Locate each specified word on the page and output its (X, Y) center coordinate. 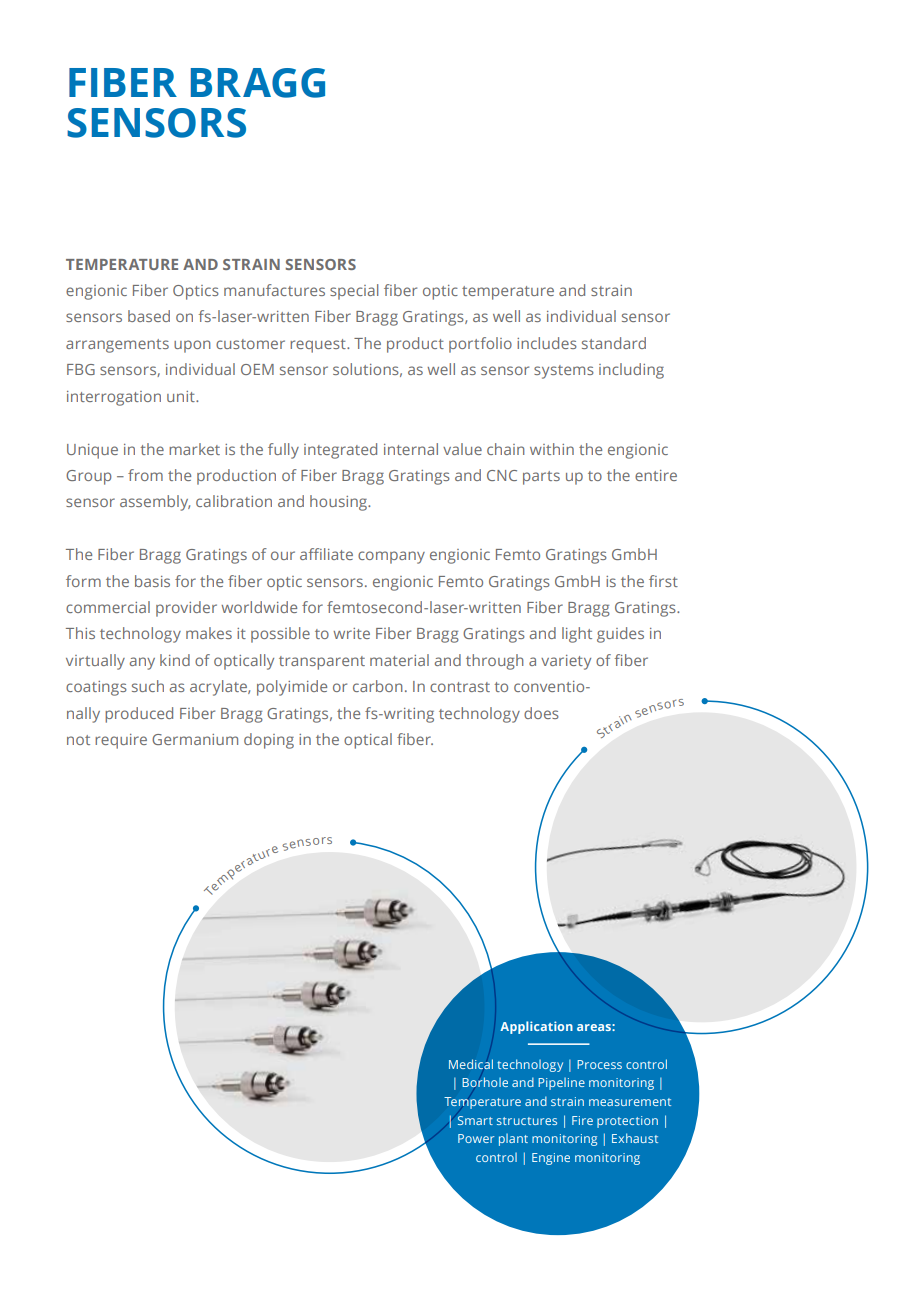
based (149, 316)
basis (152, 581)
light (577, 635)
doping (269, 741)
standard (614, 343)
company (391, 557)
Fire (582, 1120)
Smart (475, 1120)
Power (476, 1138)
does (541, 713)
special (354, 292)
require (121, 741)
